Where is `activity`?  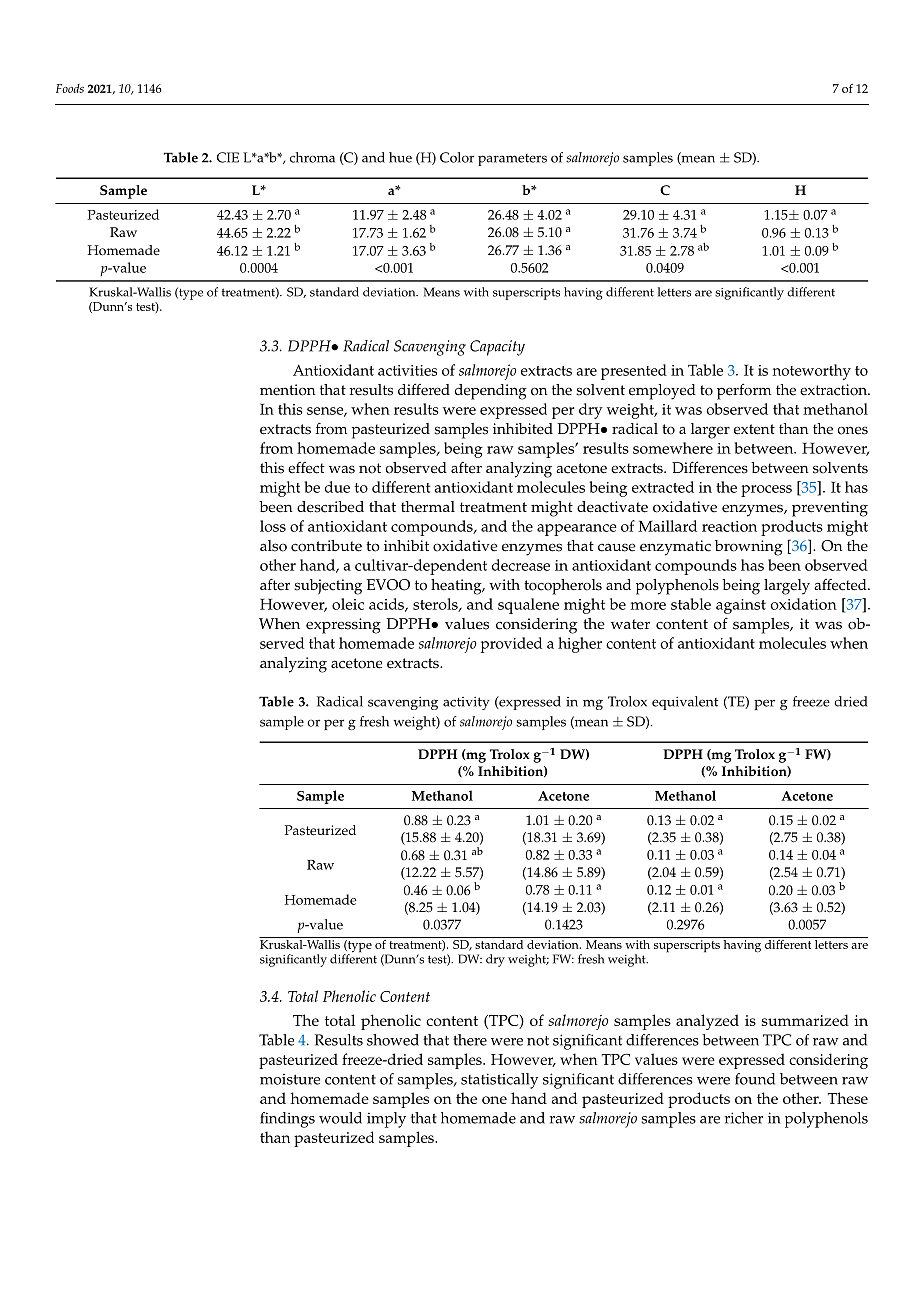 activity is located at coordinates (466, 703).
